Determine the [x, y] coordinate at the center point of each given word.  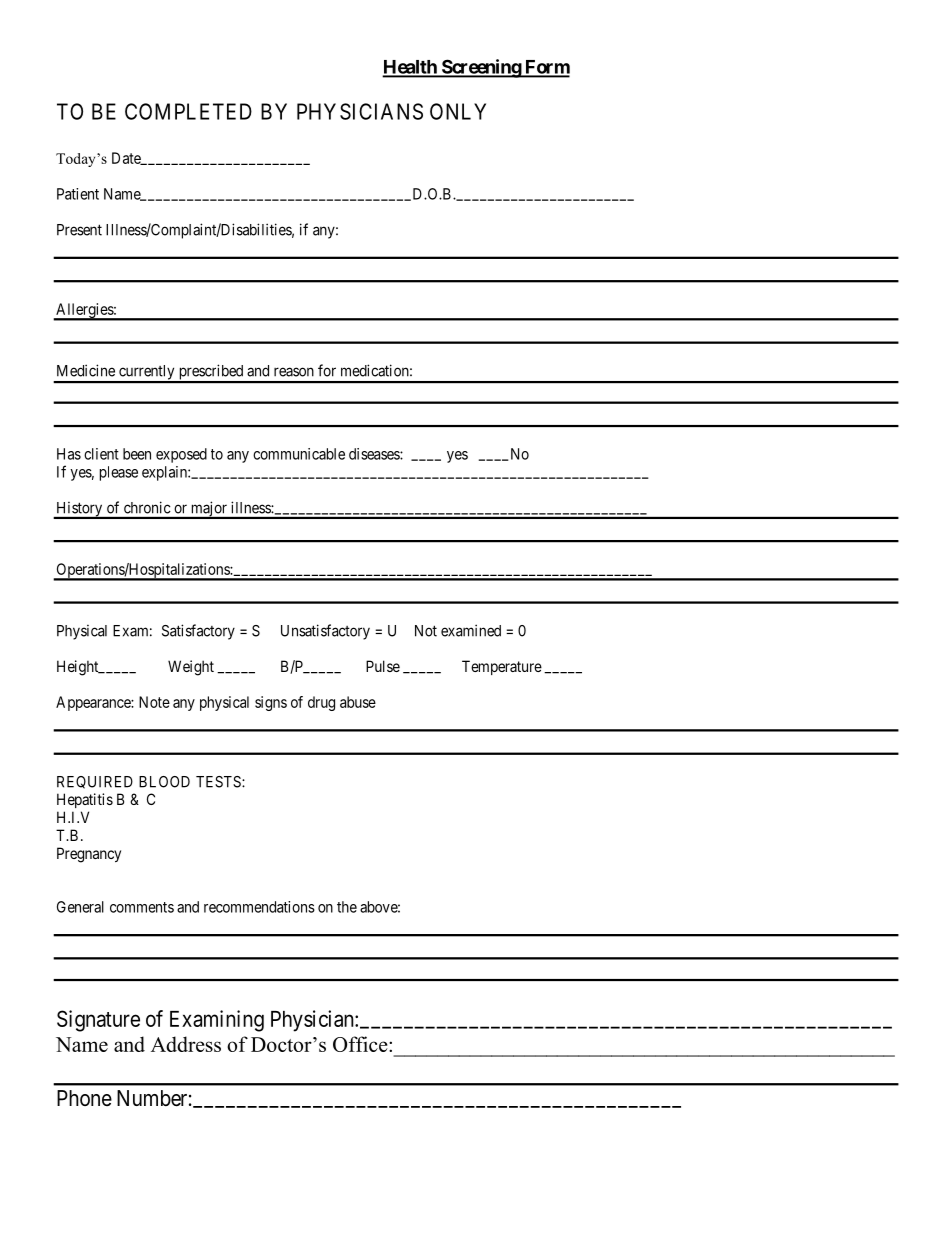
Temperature [502, 667]
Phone [84, 1098]
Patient [78, 194]
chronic [147, 508]
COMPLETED [188, 111]
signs [271, 703]
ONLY [458, 111]
